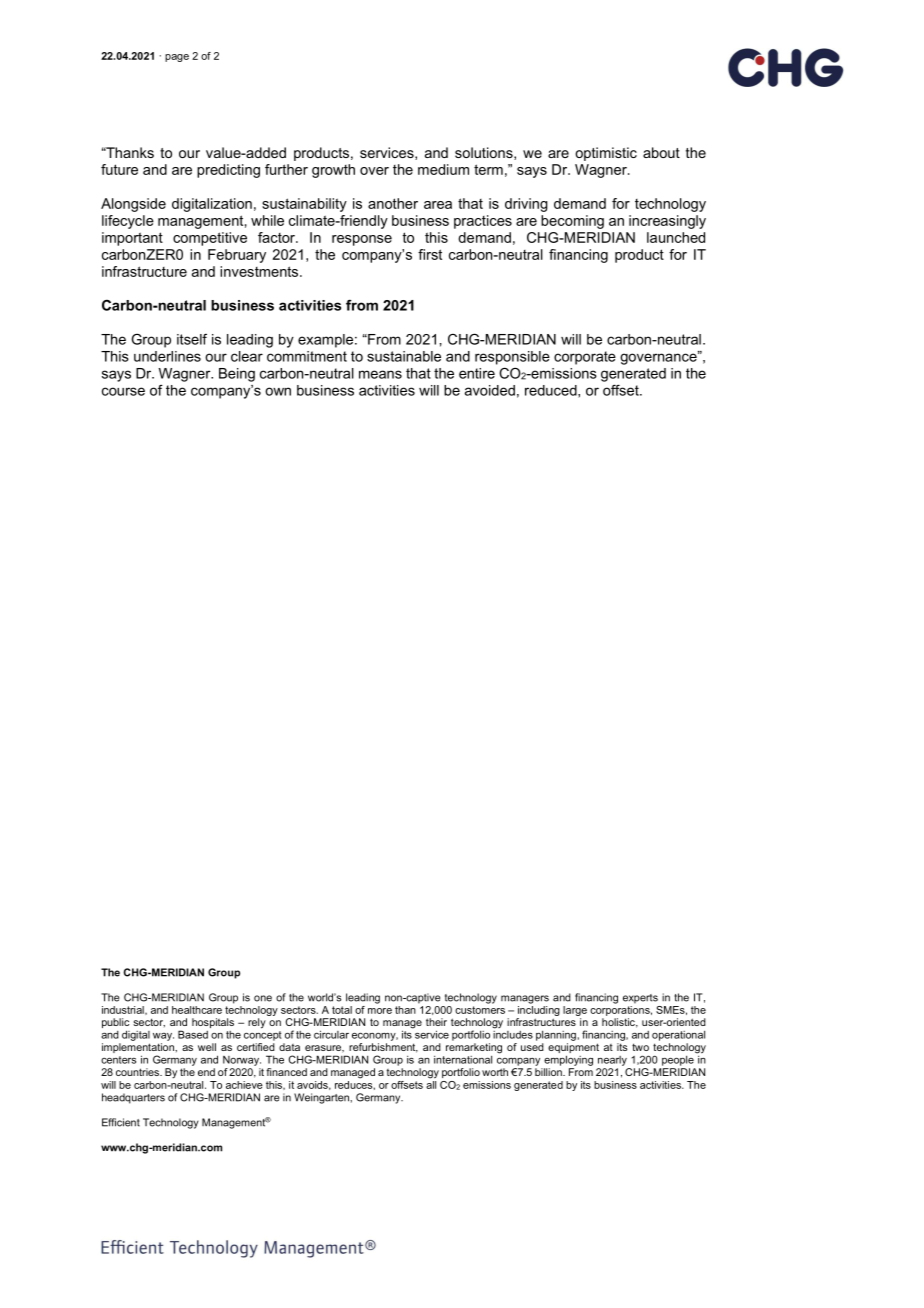 Image resolution: width=924 pixels, height=1308 pixels. What do you see at coordinates (177, 58) in the page?
I see `page` at bounding box center [177, 58].
